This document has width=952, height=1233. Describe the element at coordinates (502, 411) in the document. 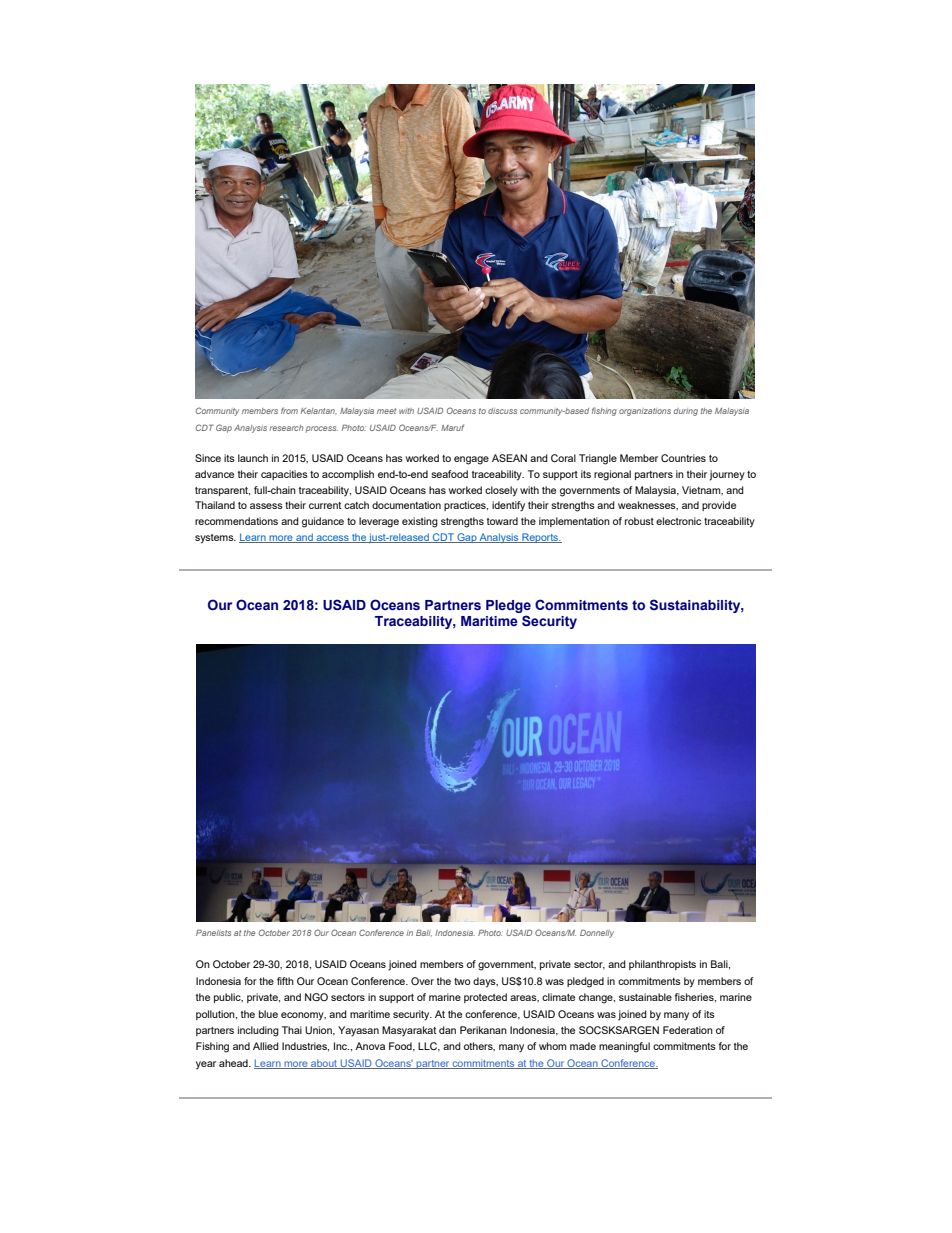

I see `discuss` at that location.
